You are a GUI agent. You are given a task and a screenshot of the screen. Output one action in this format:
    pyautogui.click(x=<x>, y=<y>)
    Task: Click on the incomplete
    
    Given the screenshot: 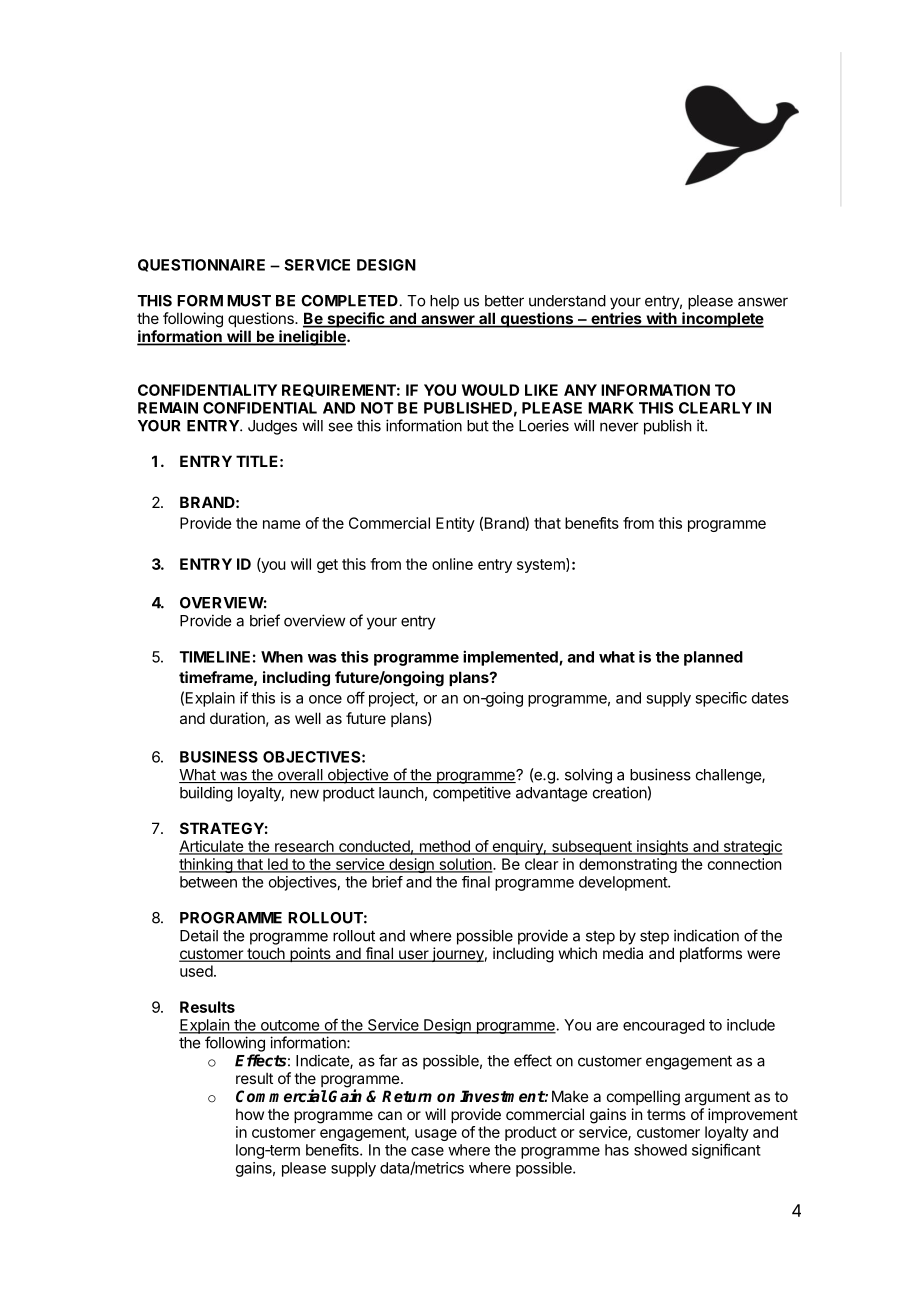 What is the action you would take?
    pyautogui.click(x=722, y=320)
